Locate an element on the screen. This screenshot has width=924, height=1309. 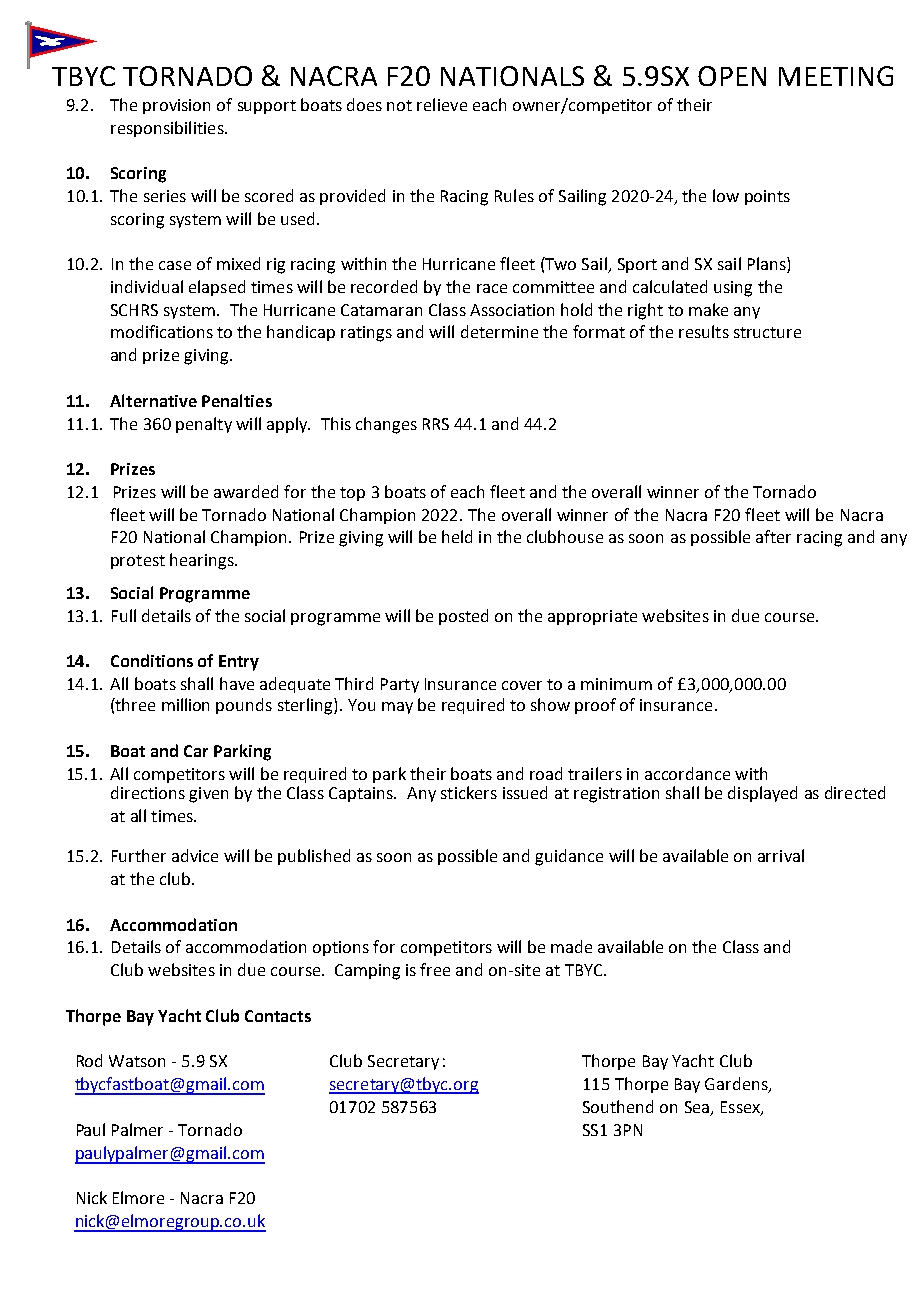
penalty is located at coordinates (204, 425).
